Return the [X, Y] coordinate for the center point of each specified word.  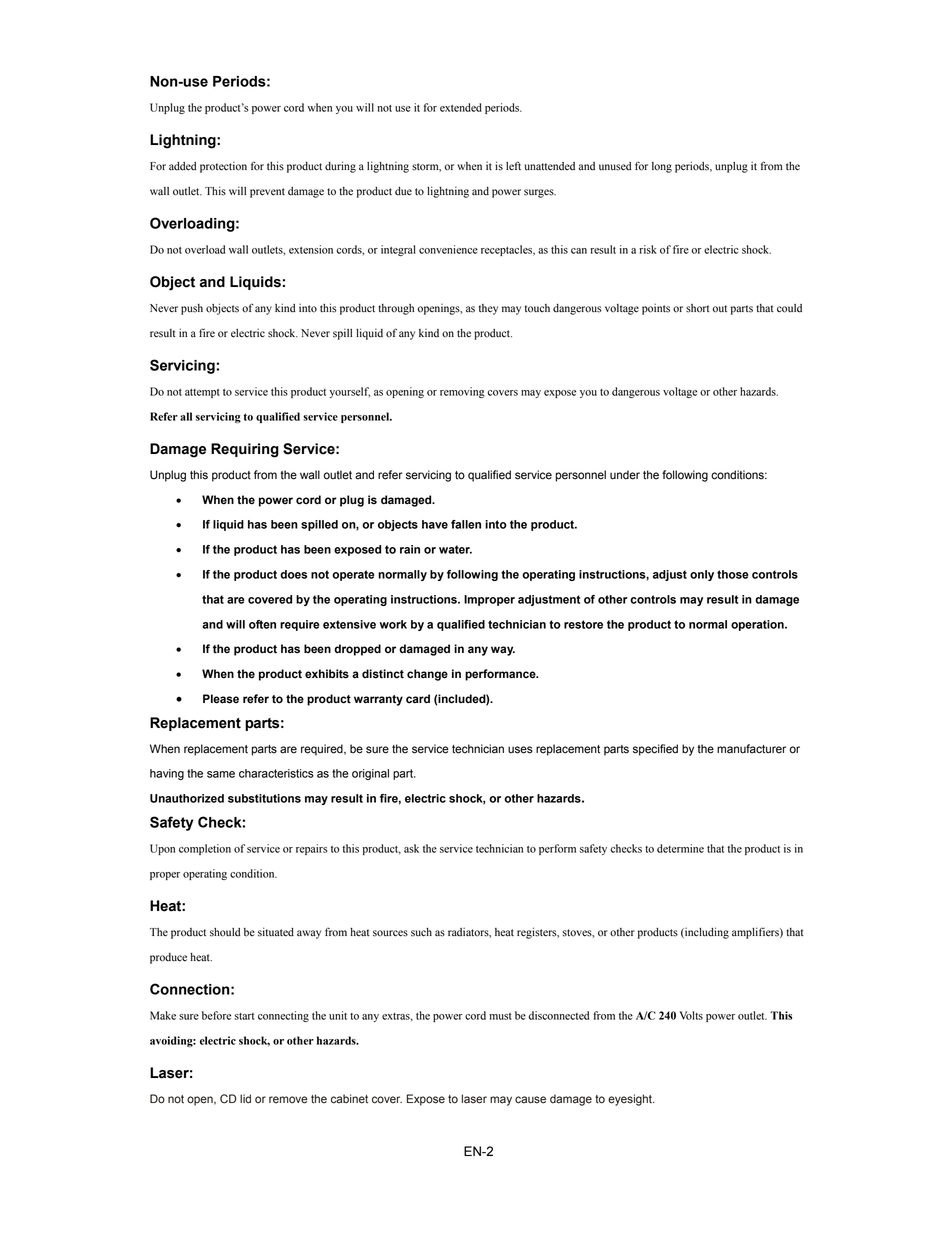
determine [680, 848]
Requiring [245, 450]
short [698, 308]
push [192, 309]
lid [245, 1099]
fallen [466, 524]
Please [221, 699]
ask [411, 848]
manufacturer [751, 749]
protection [223, 167]
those [733, 574]
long [662, 167]
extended [461, 107]
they [488, 309]
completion [205, 849]
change [427, 675]
